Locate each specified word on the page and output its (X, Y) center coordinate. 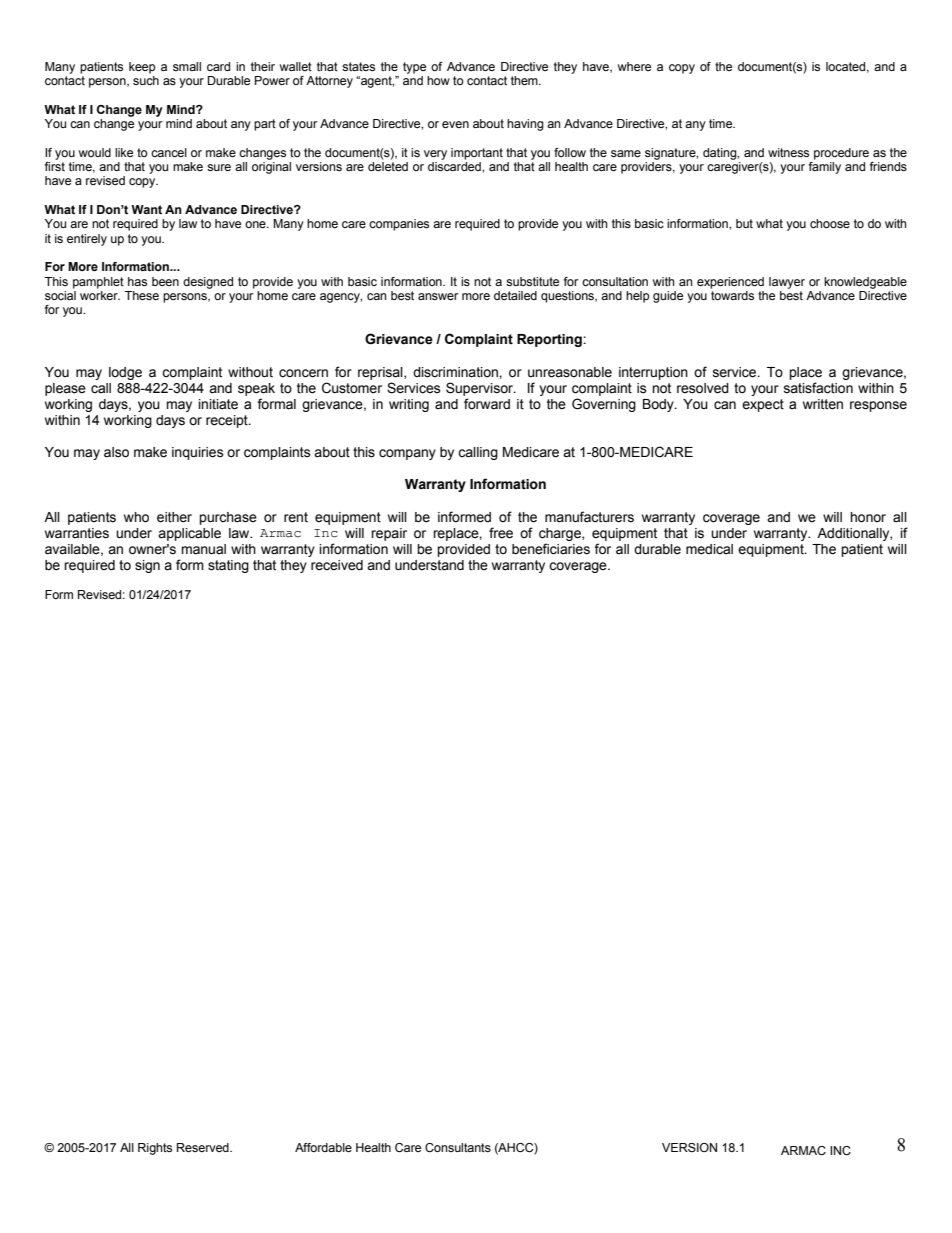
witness (788, 152)
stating (228, 566)
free (501, 533)
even (455, 124)
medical (709, 549)
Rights (155, 1149)
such (146, 80)
